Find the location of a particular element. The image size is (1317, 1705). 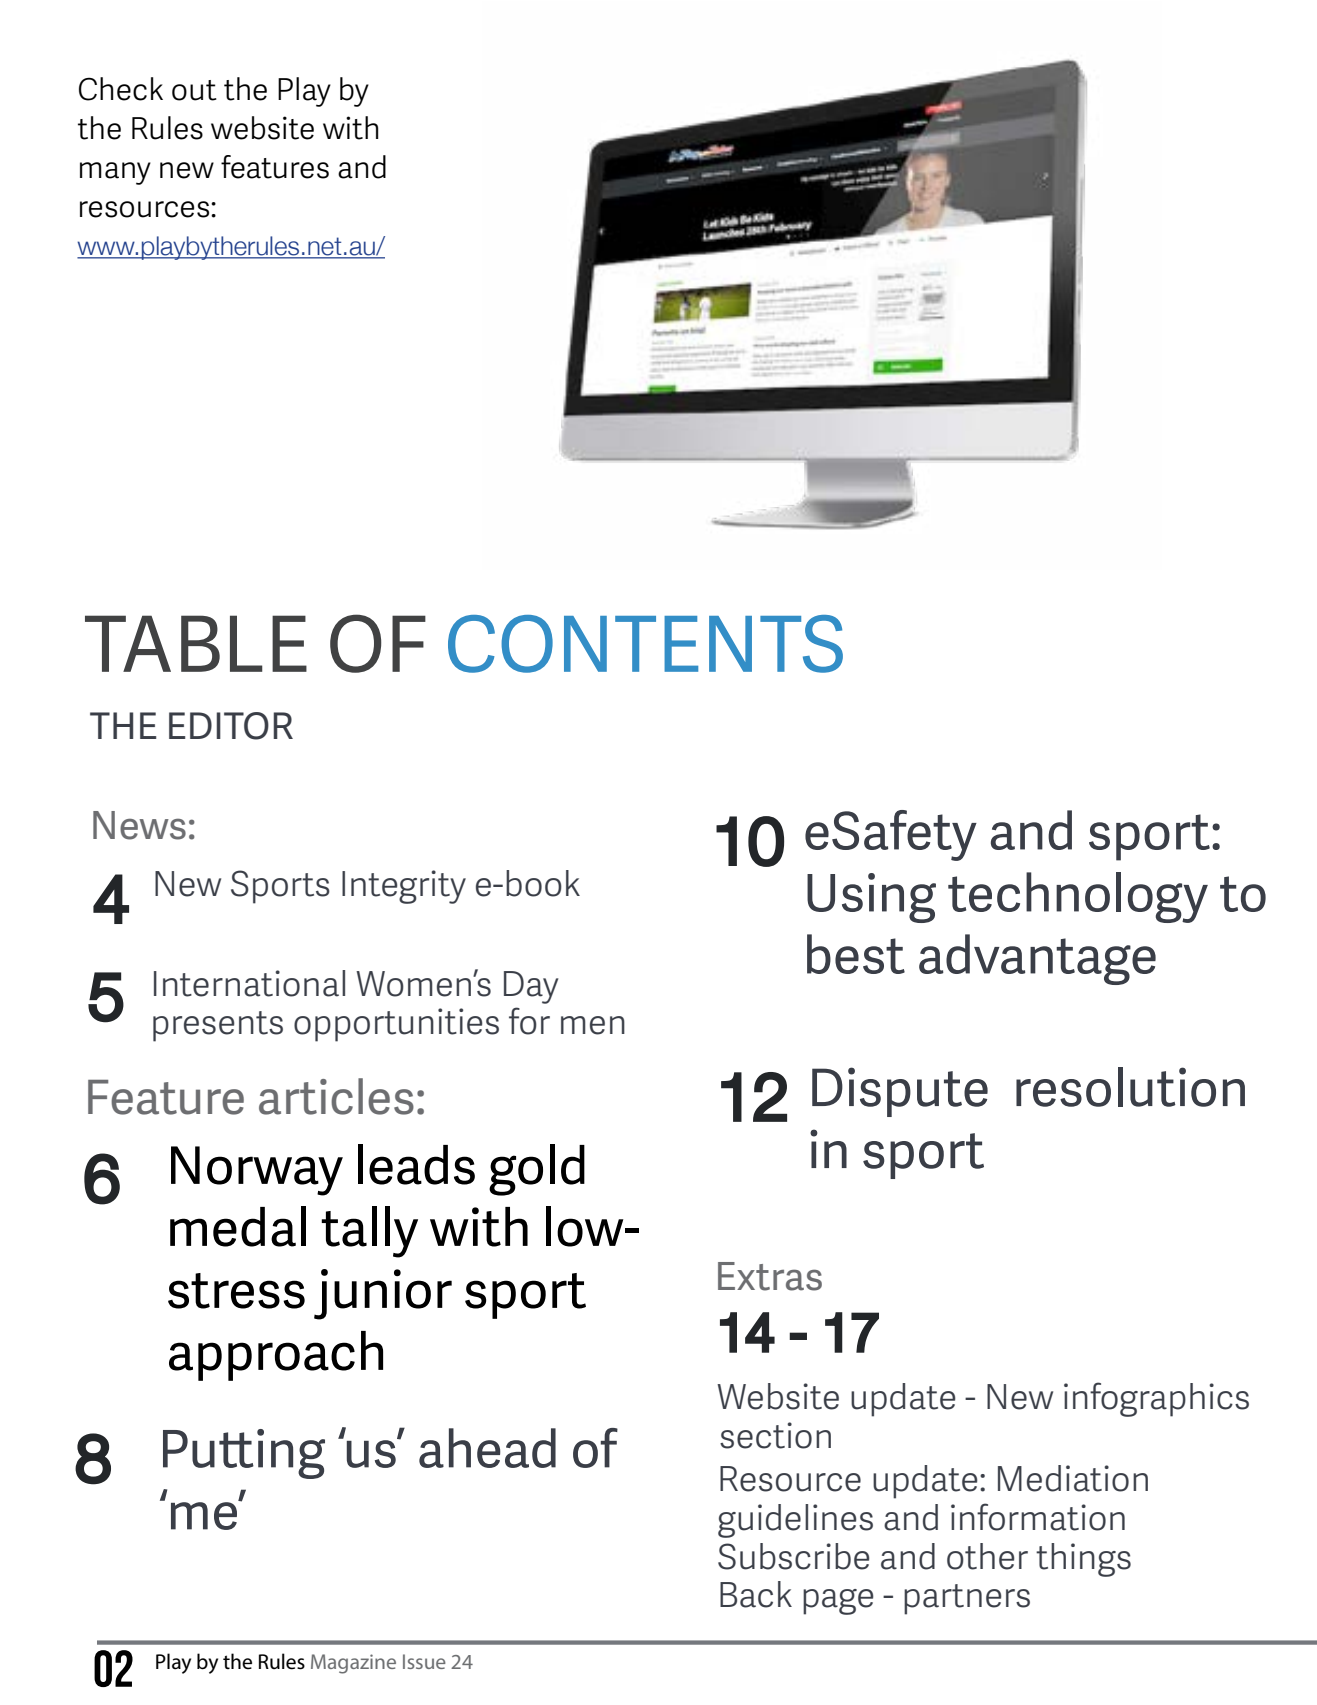

technology is located at coordinates (1078, 897).
